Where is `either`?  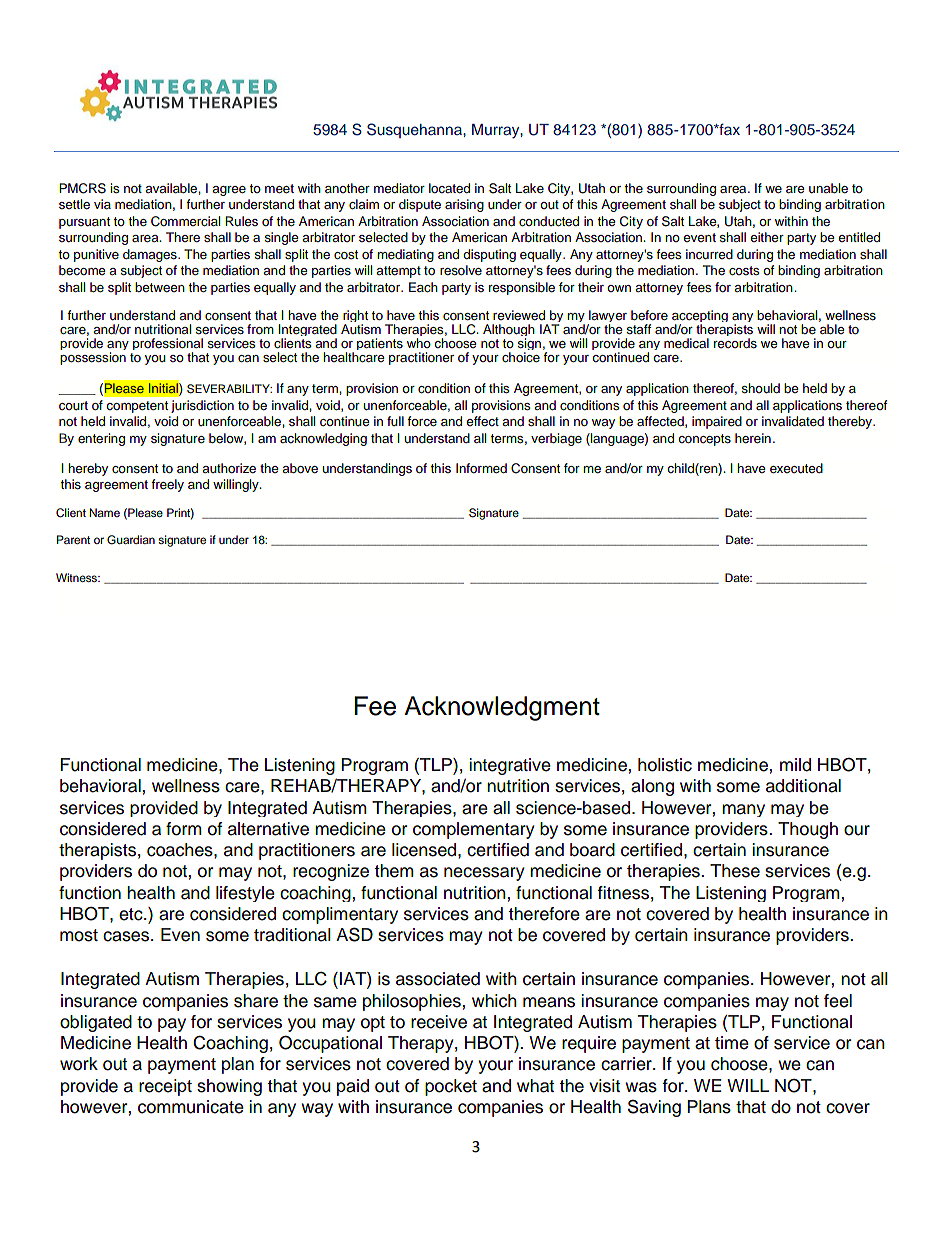
either is located at coordinates (767, 237).
